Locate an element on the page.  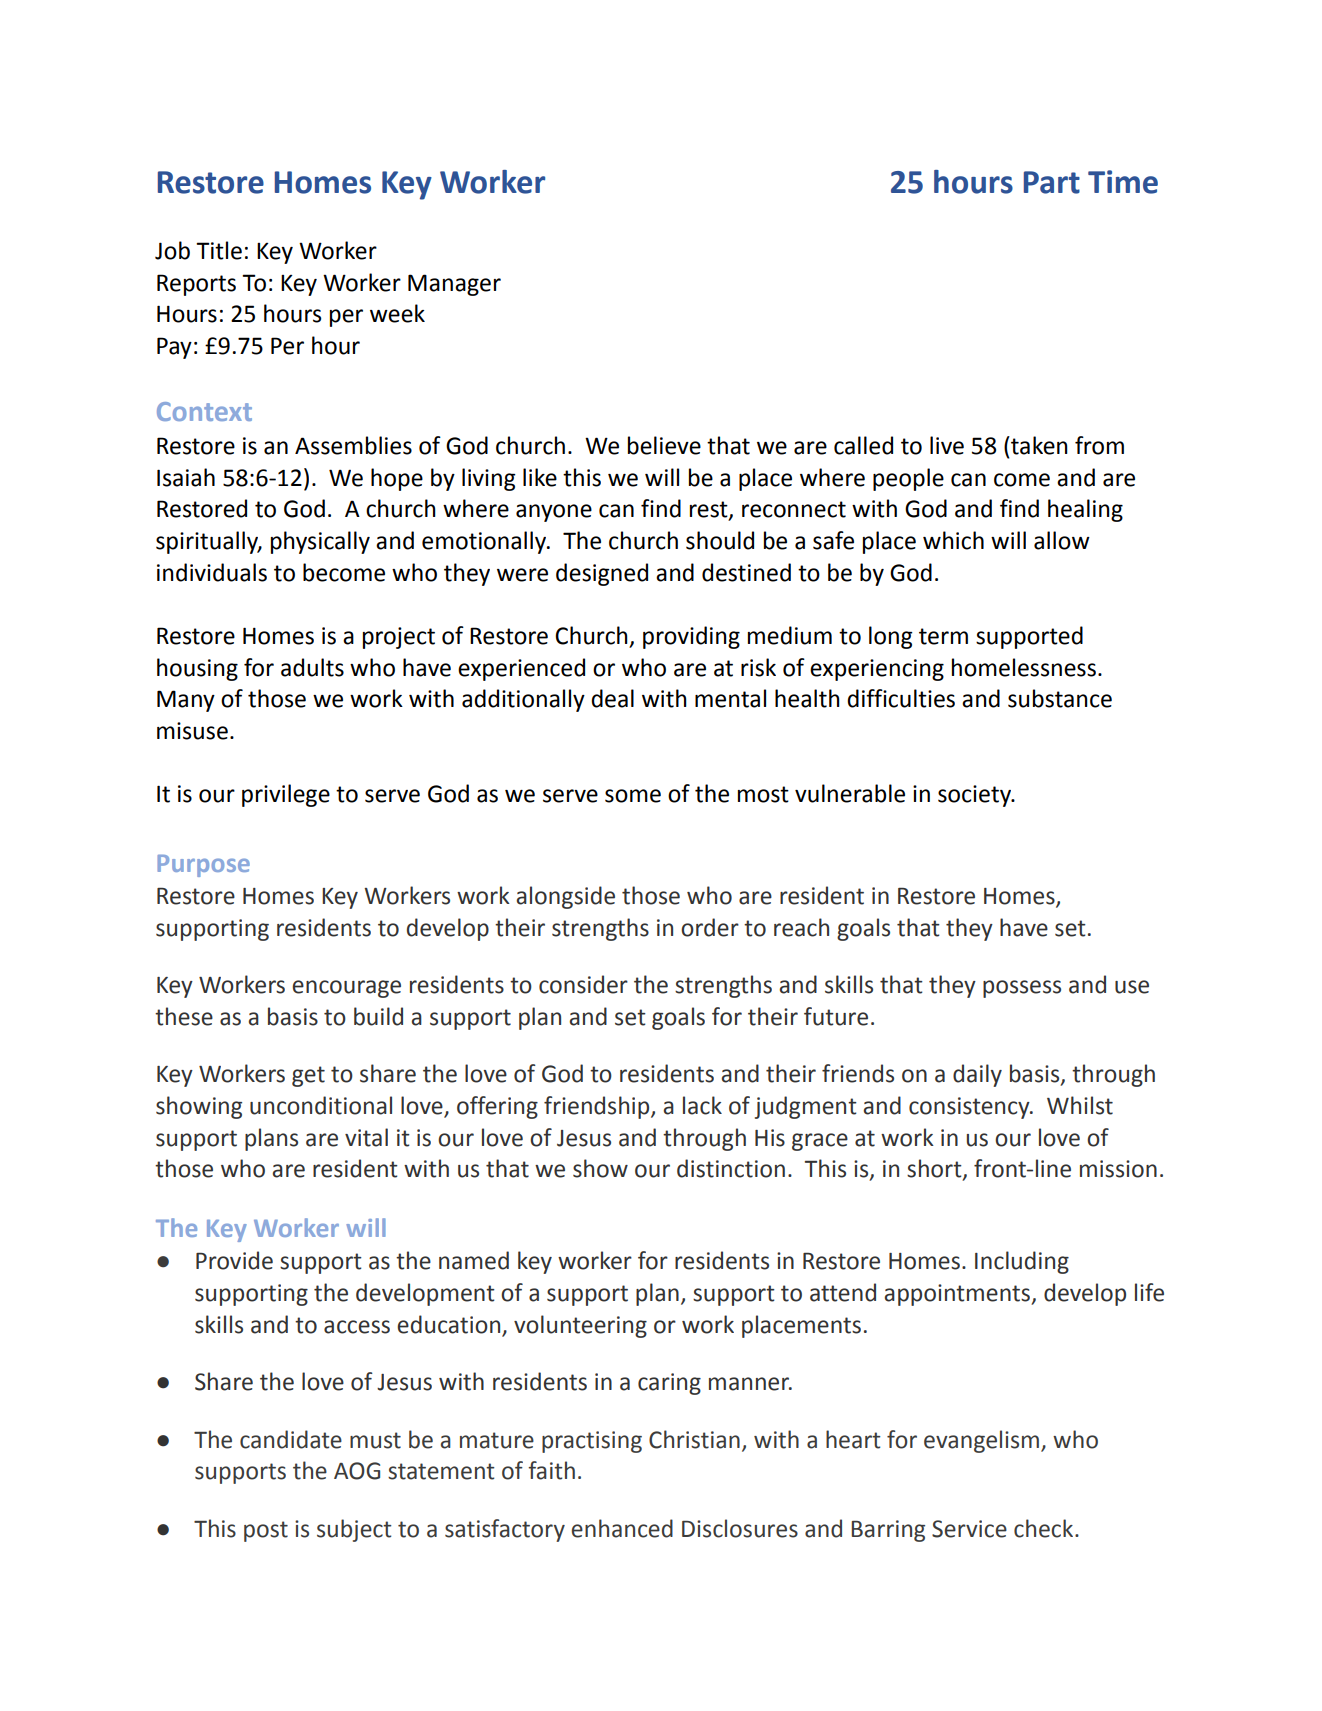
society is located at coordinates (975, 796).
